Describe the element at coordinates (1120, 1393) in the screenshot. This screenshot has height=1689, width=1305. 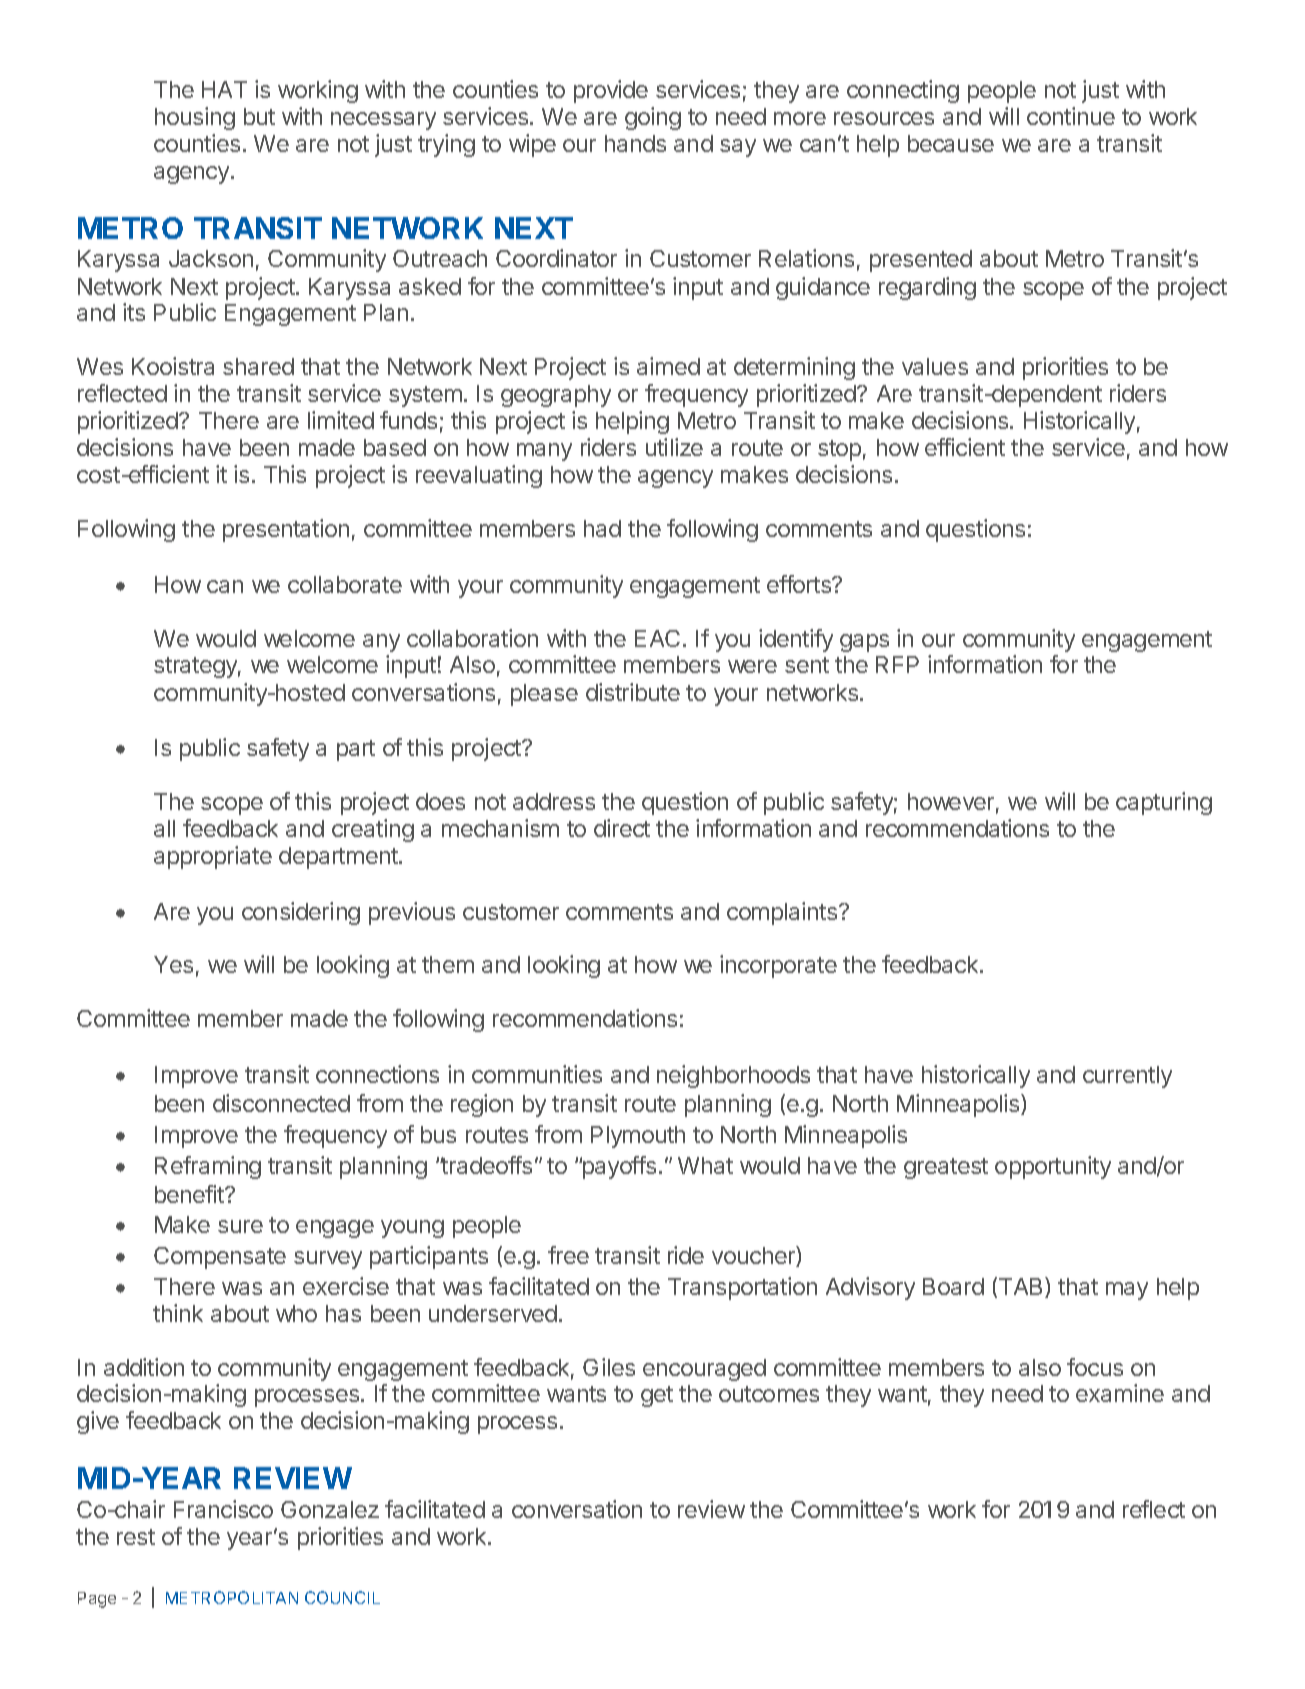
I see `examine` at that location.
